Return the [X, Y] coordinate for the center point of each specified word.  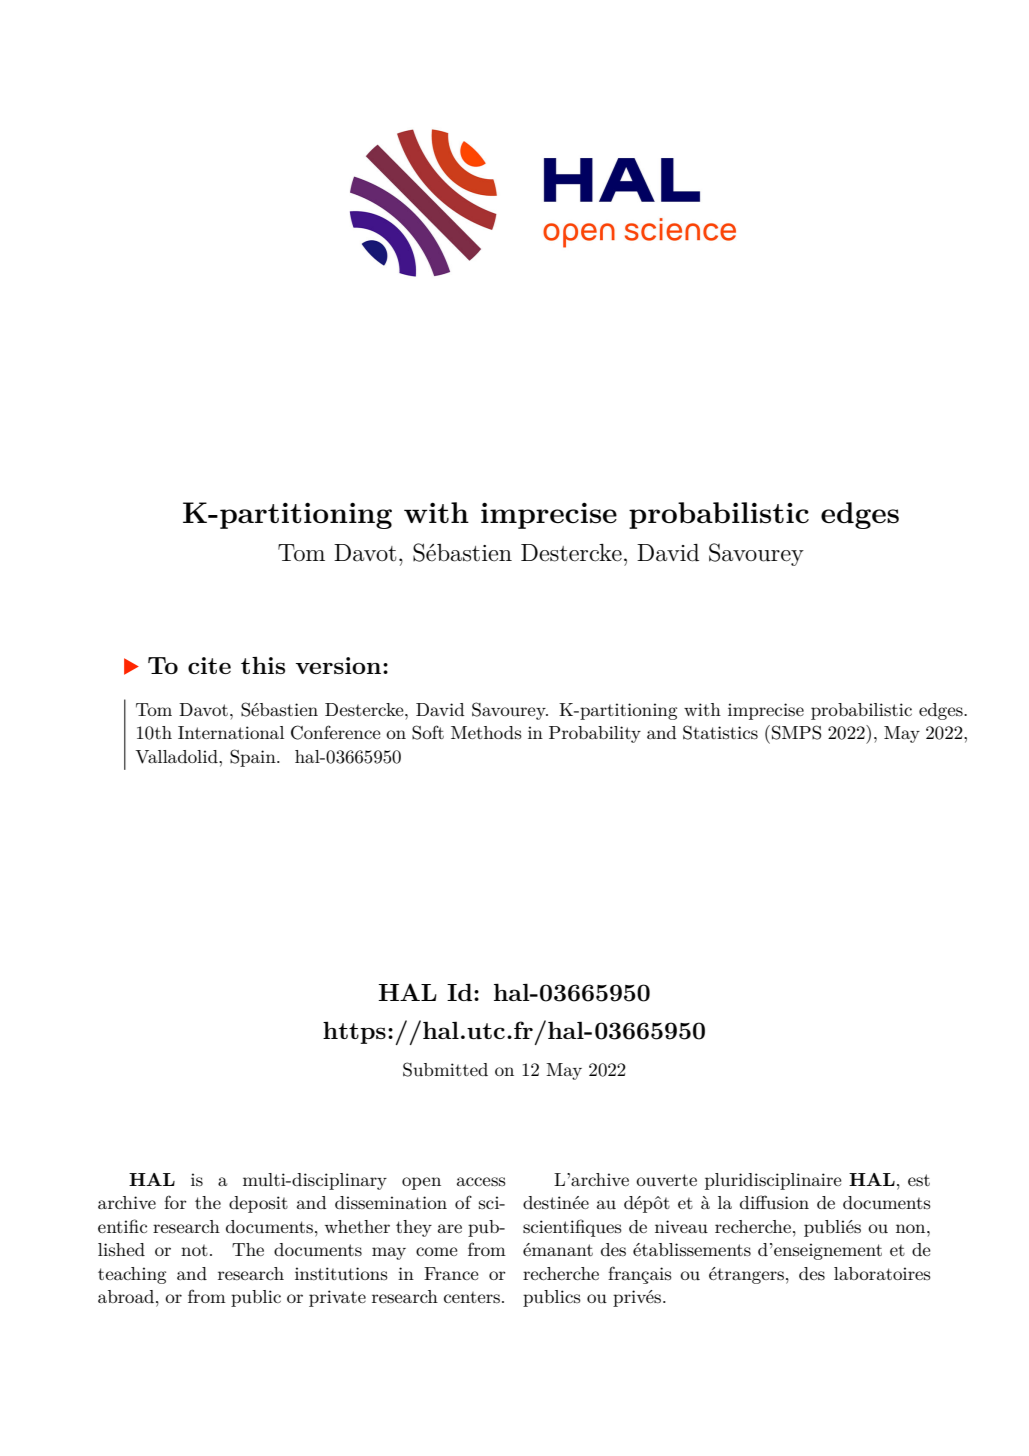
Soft [428, 732]
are [450, 1228]
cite [209, 665]
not [194, 1250]
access [481, 1182]
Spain [254, 758]
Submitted [445, 1069]
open [421, 1183]
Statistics [720, 732]
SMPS [796, 732]
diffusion [774, 1202]
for [175, 1202]
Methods [486, 732]
